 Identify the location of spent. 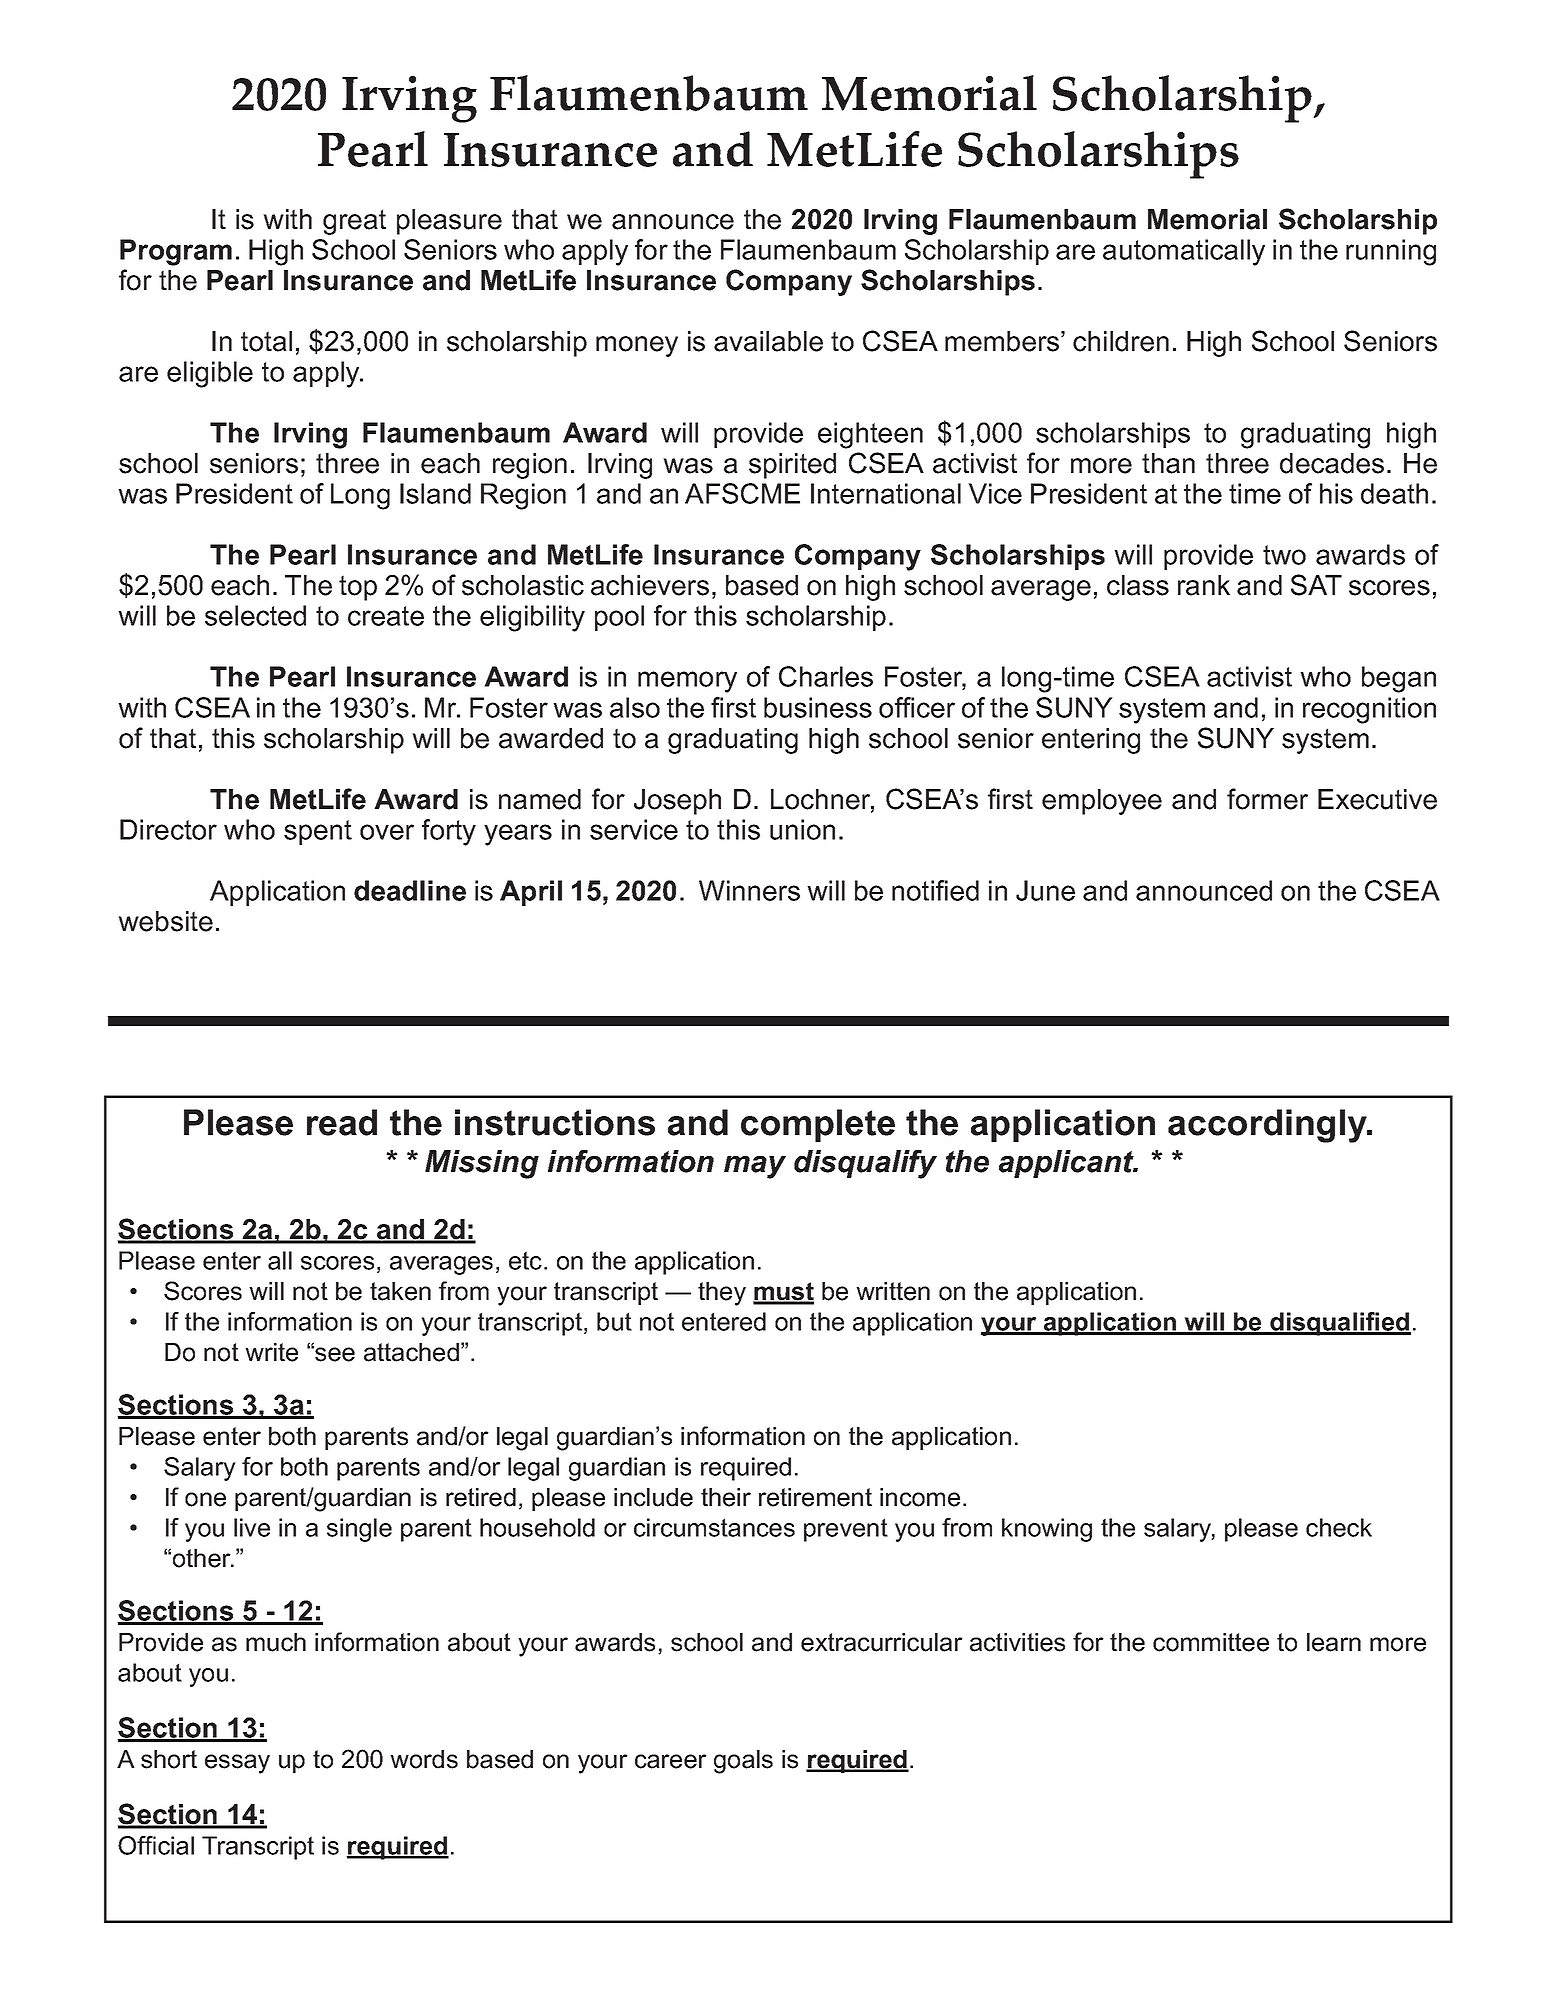
(318, 832).
